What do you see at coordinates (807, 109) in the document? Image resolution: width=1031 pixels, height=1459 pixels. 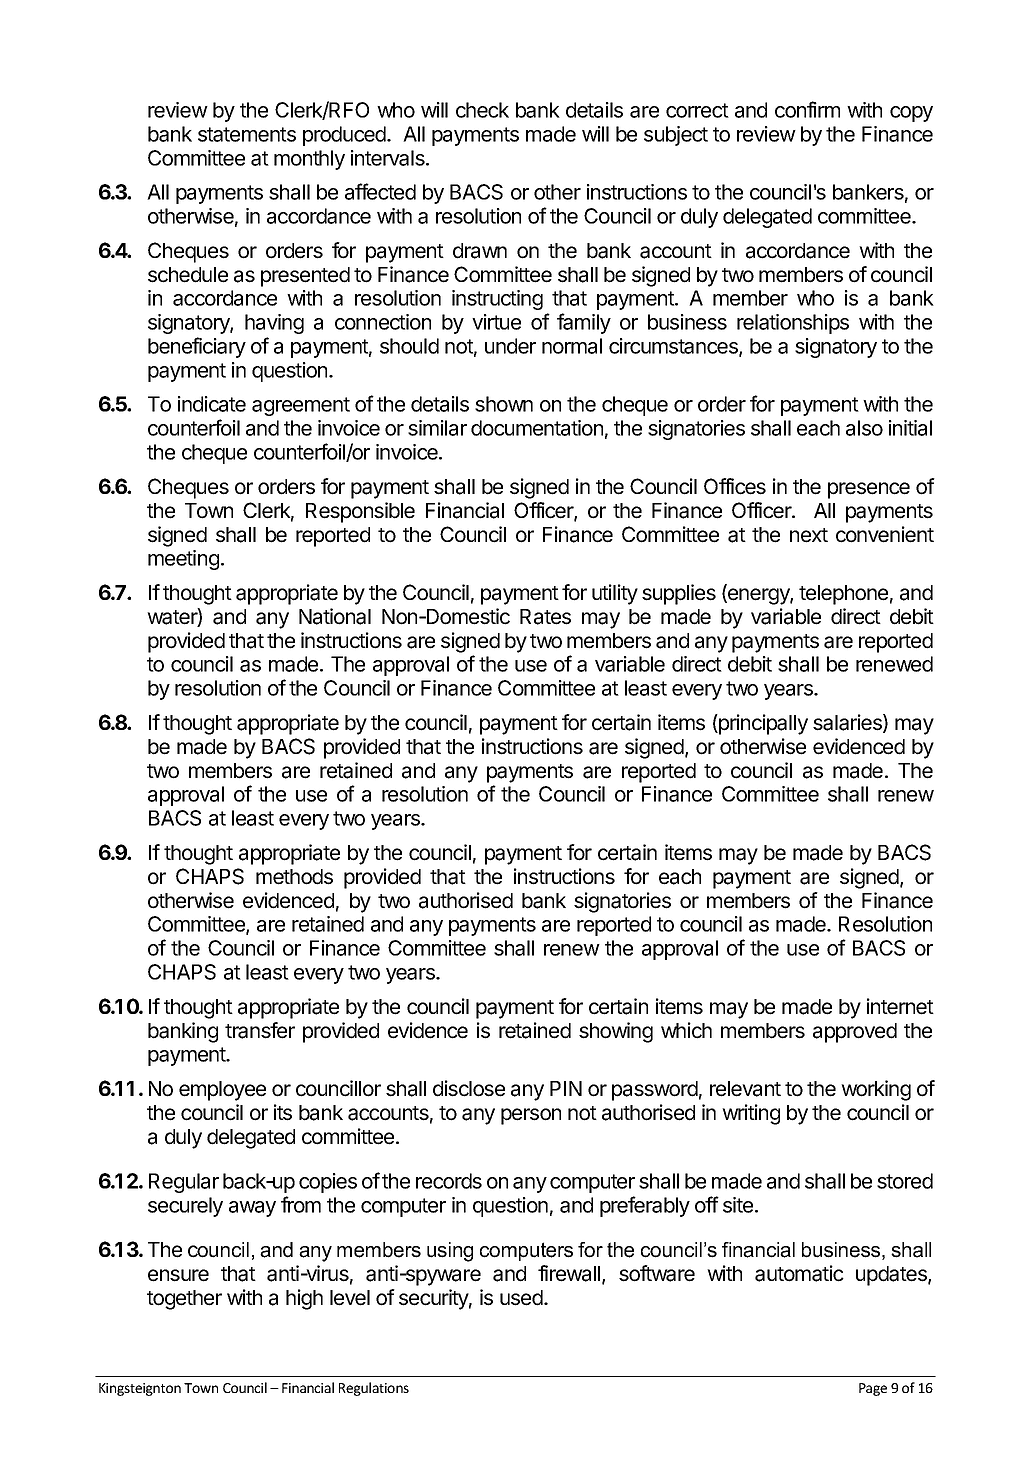 I see `confirm` at bounding box center [807, 109].
